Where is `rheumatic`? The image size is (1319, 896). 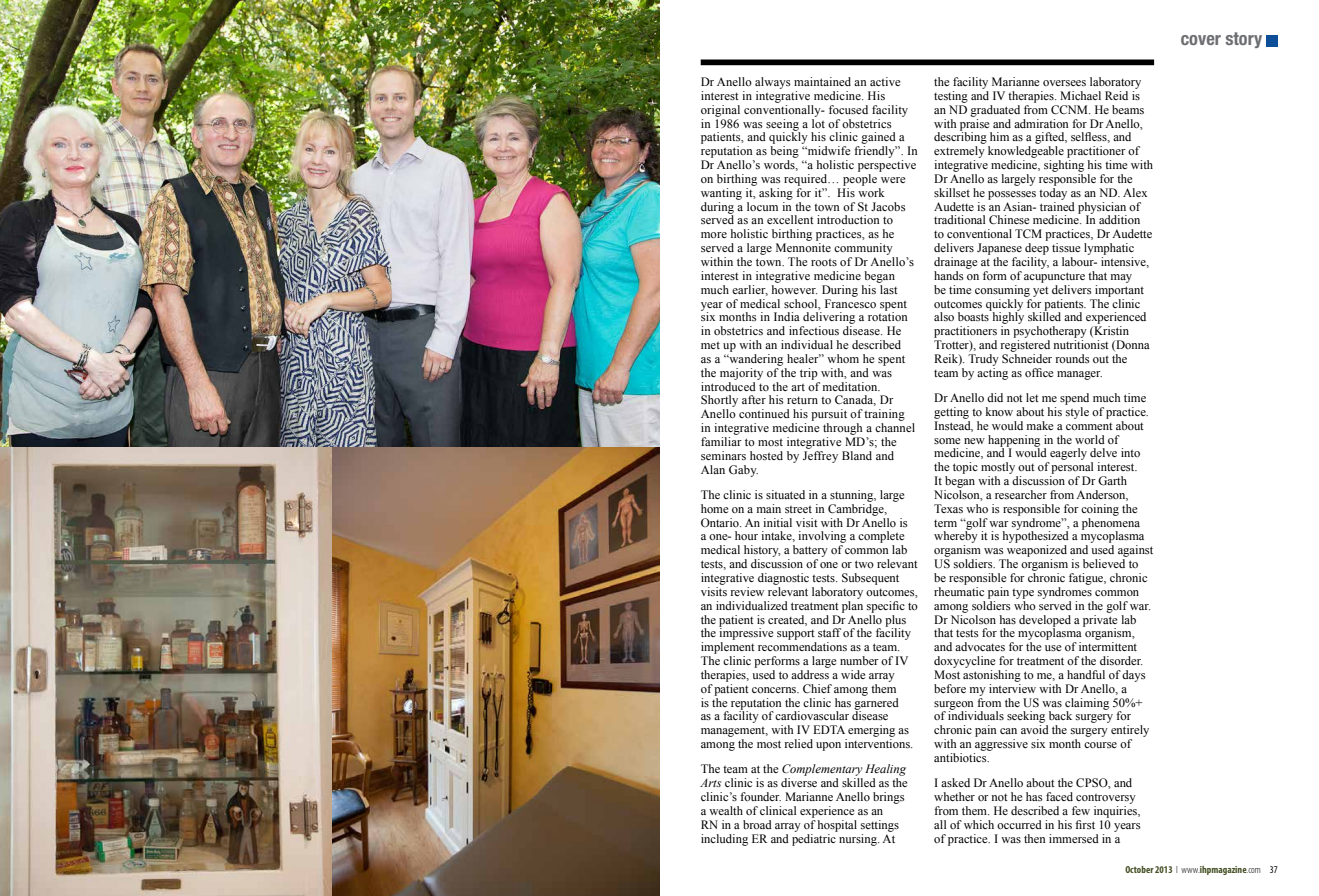
rheumatic is located at coordinates (959, 591).
